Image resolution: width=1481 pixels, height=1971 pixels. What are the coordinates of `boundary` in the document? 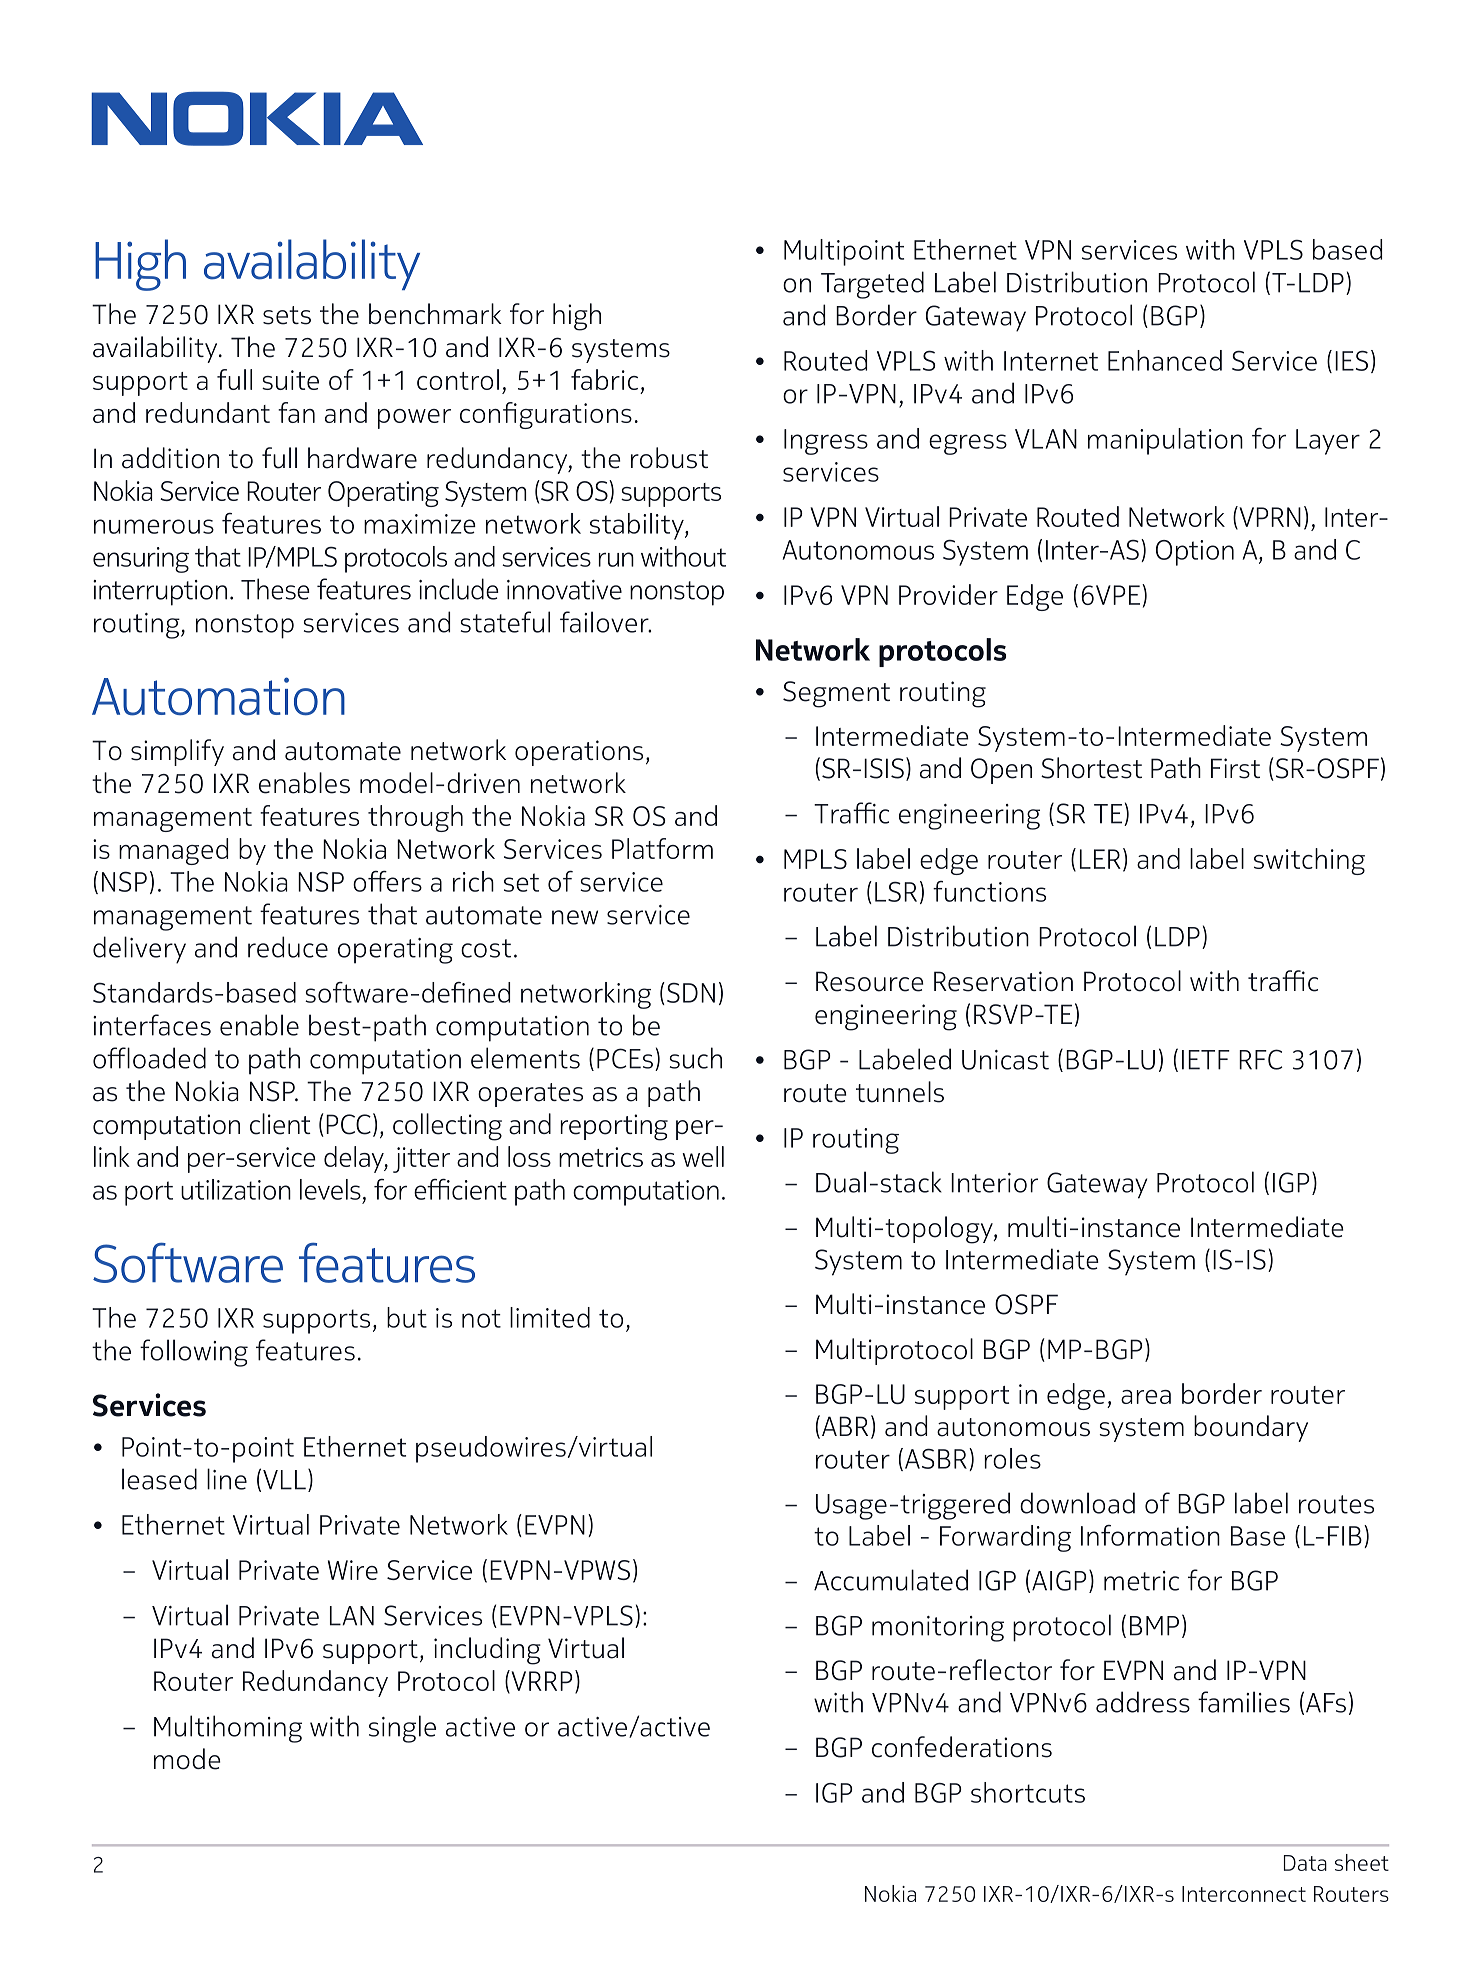 It's located at (1251, 1428).
